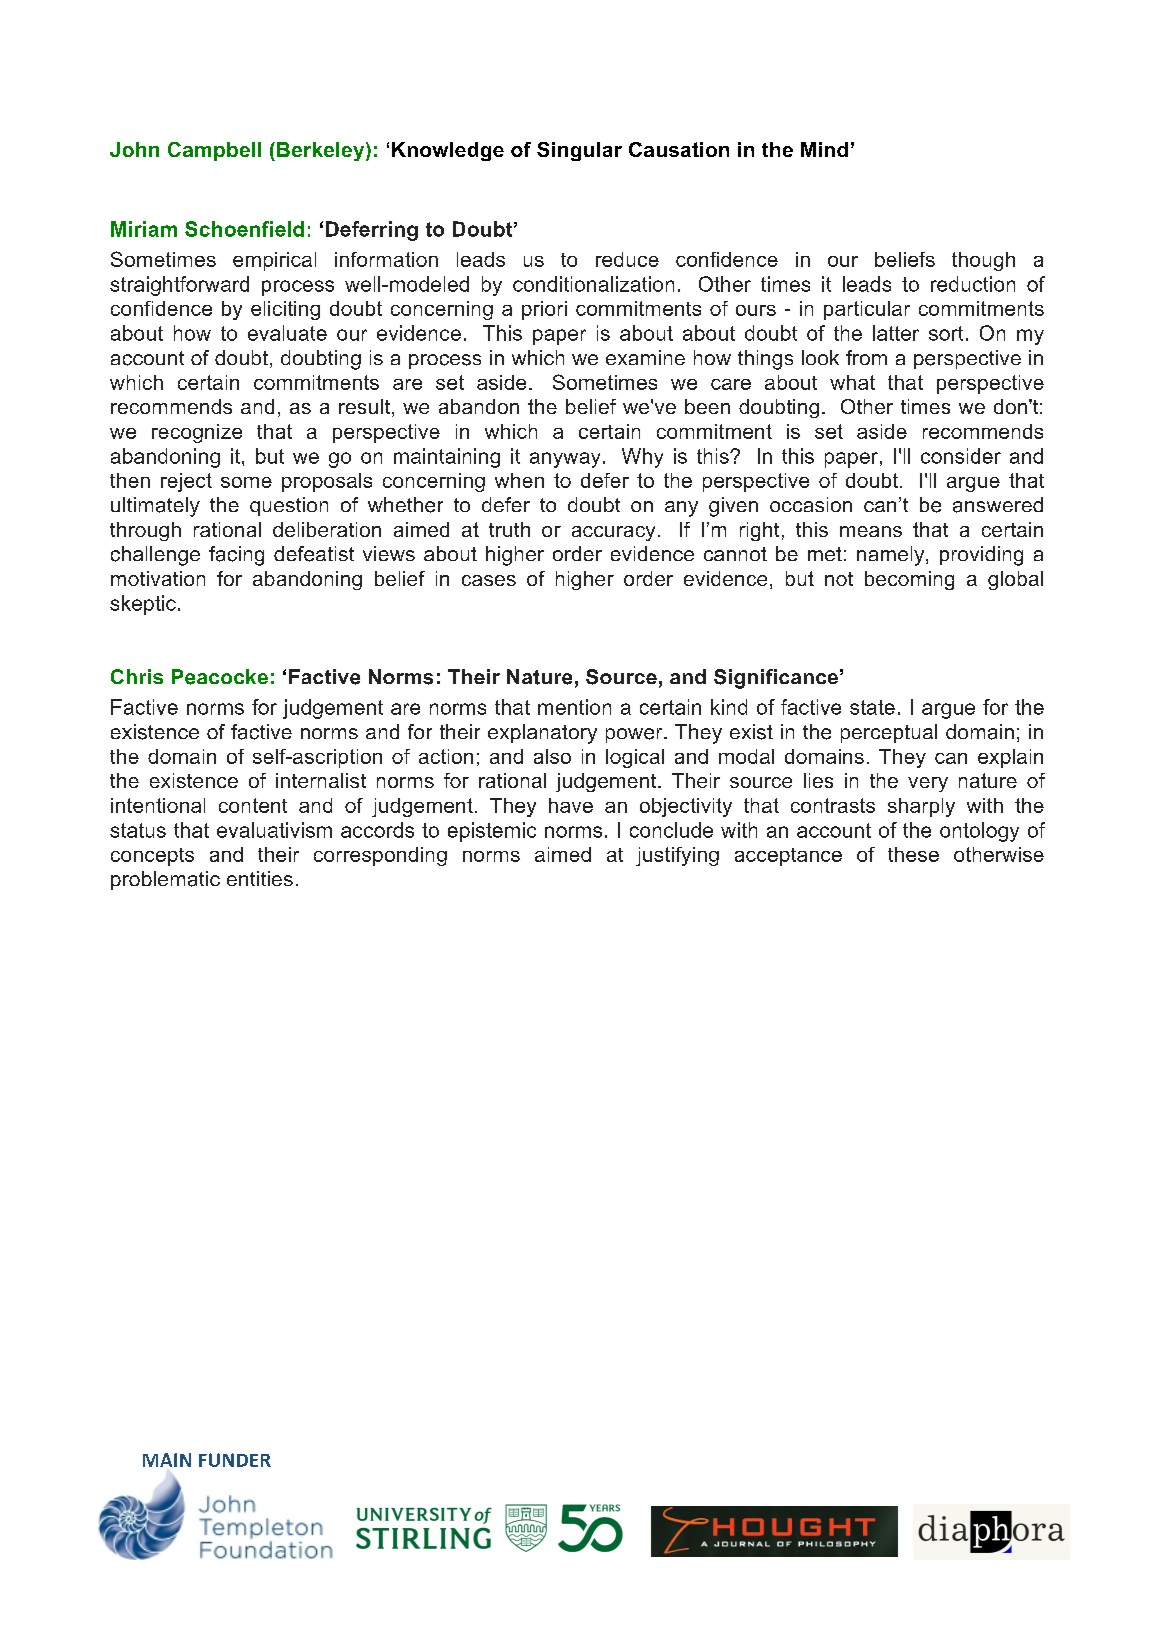 The width and height of the screenshot is (1154, 1634). What do you see at coordinates (220, 677) in the screenshot?
I see `Peacocke` at bounding box center [220, 677].
